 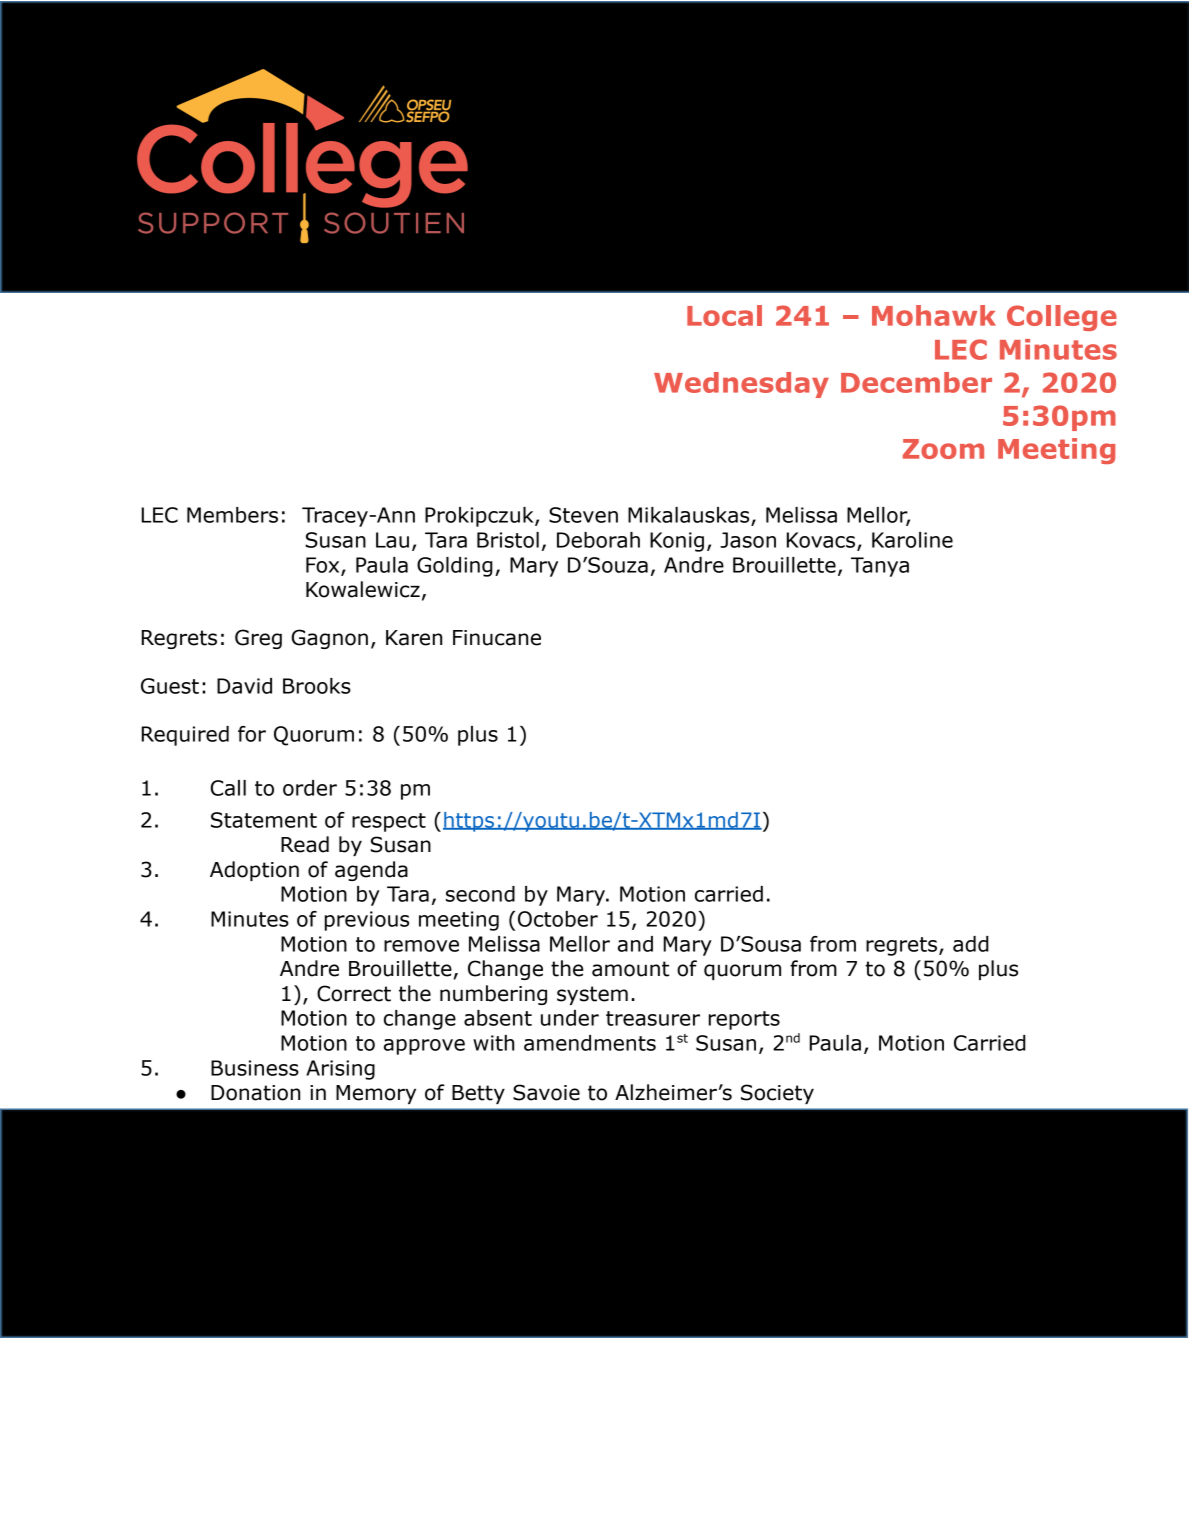 I want to click on Kovacs, so click(x=822, y=541).
